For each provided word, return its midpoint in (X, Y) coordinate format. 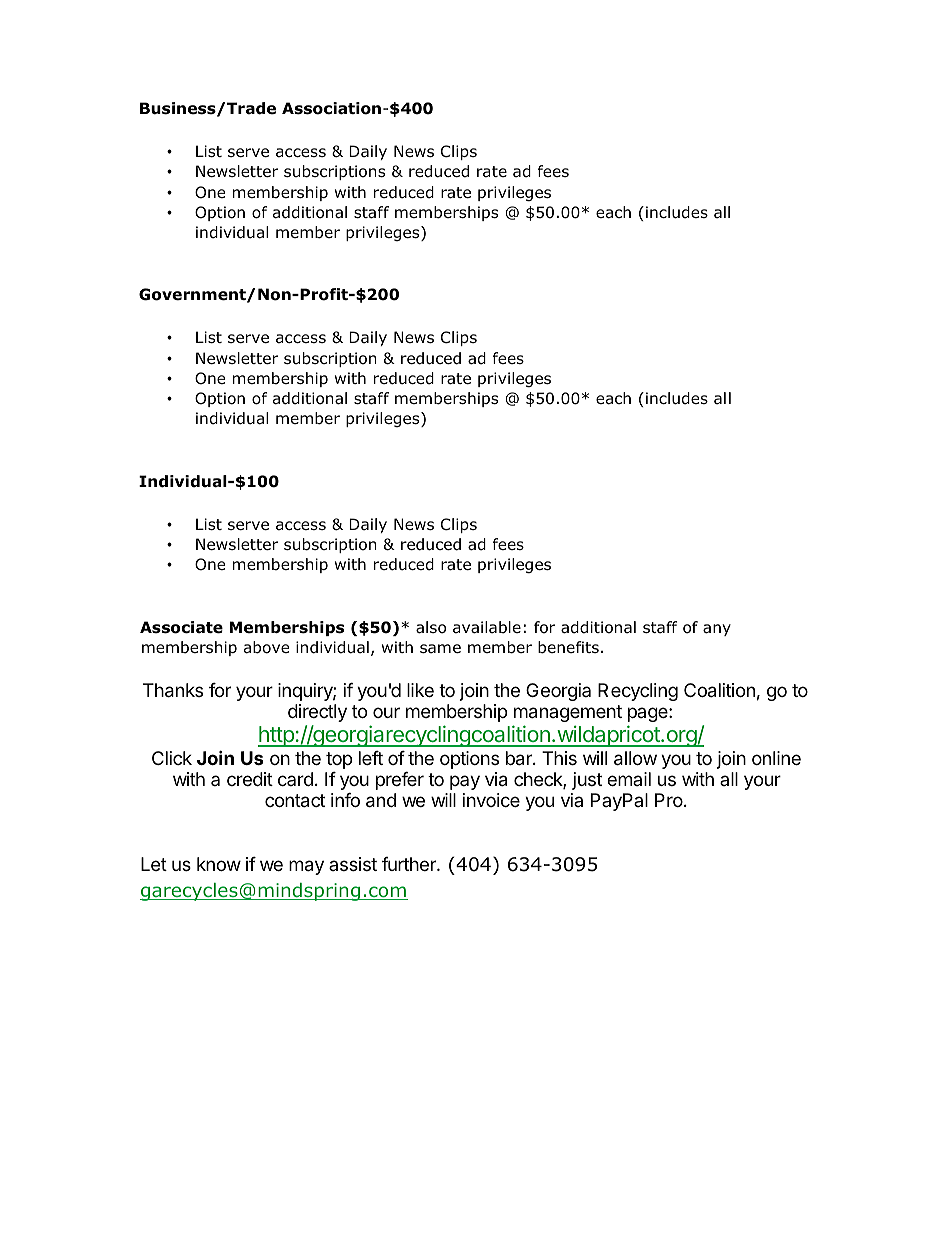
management (568, 713)
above (267, 647)
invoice (491, 800)
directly (317, 713)
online (776, 758)
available (487, 627)
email (629, 779)
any (717, 630)
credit (250, 779)
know (219, 864)
